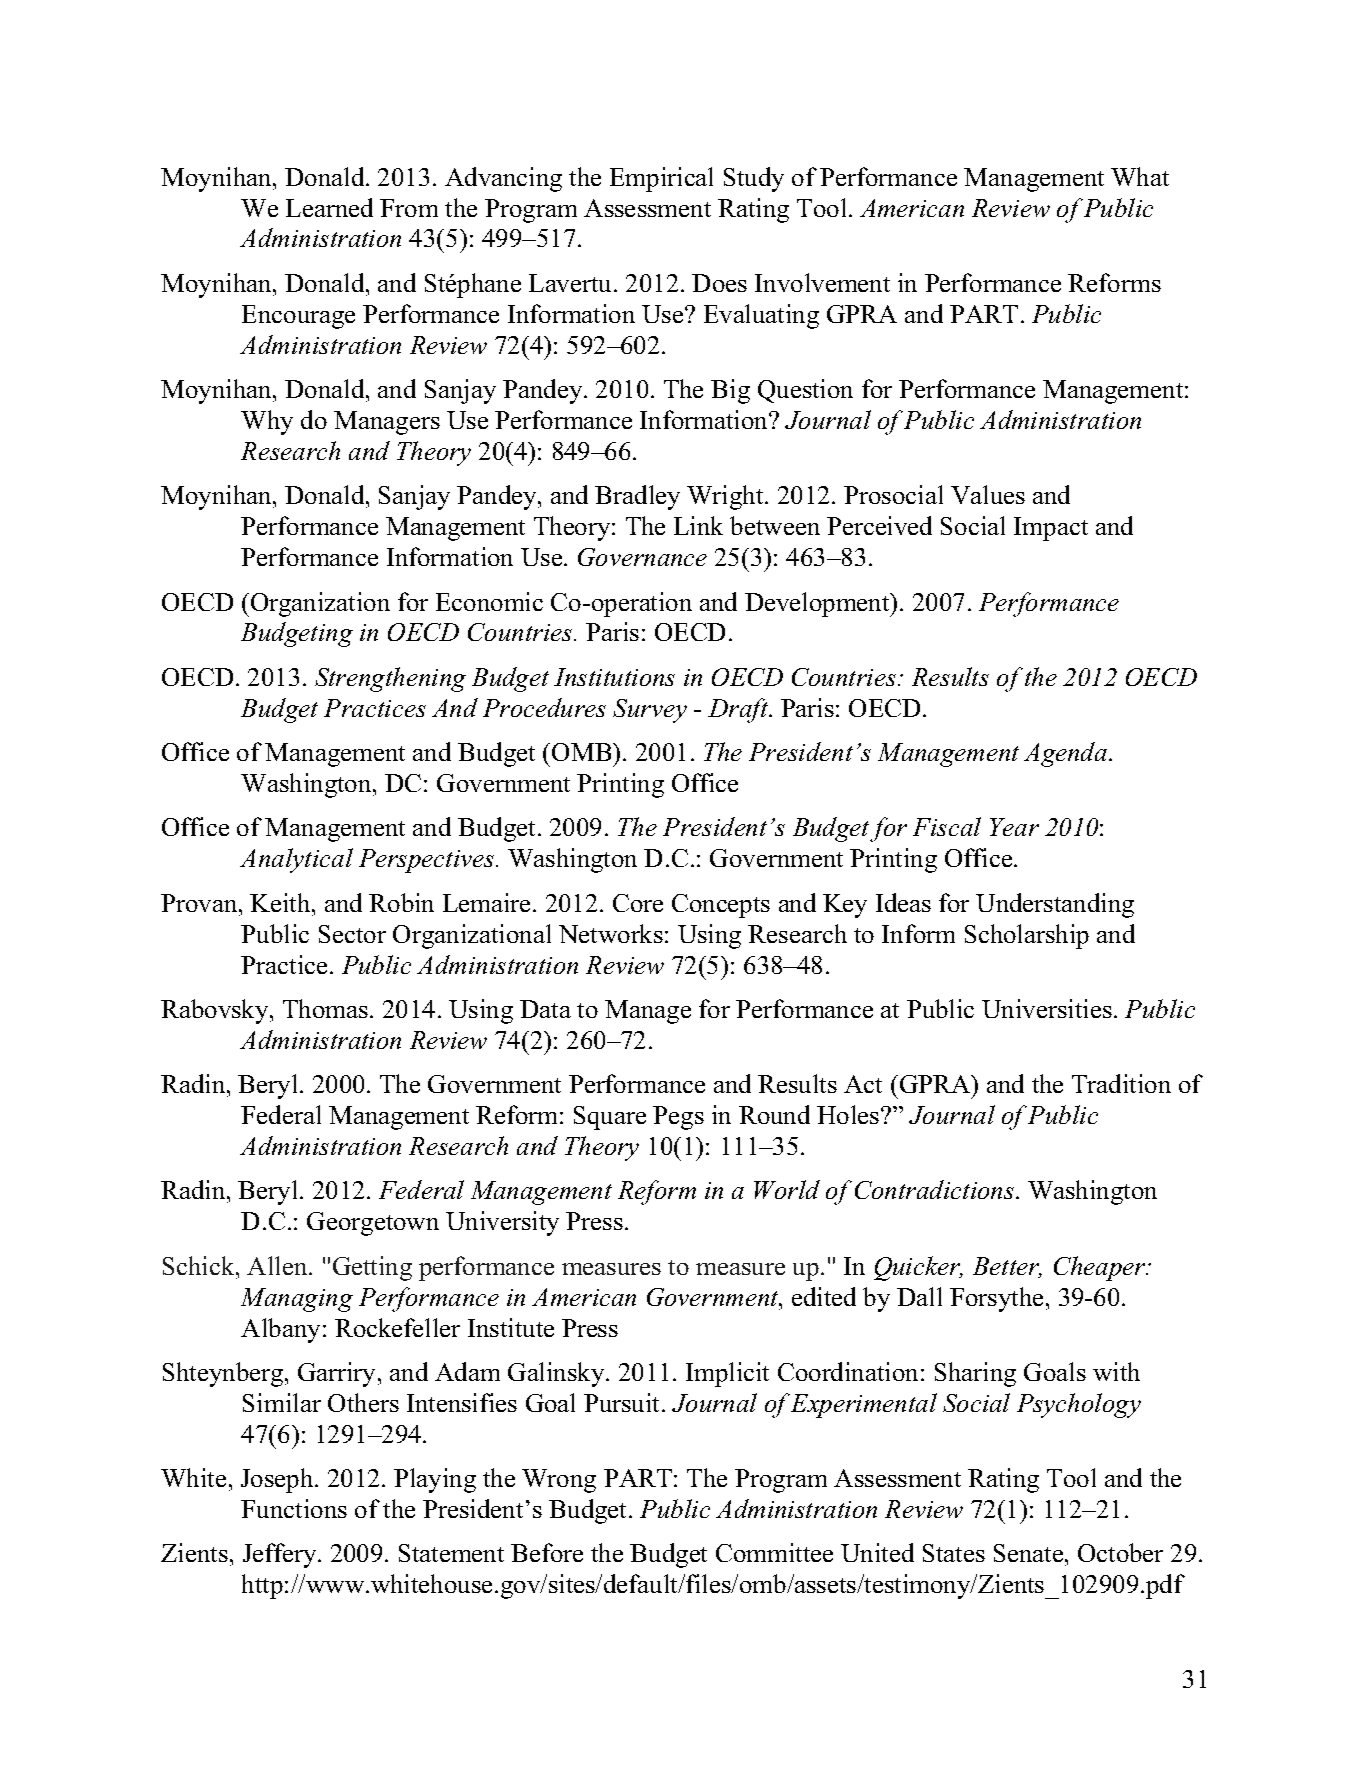  I want to click on From, so click(409, 208).
